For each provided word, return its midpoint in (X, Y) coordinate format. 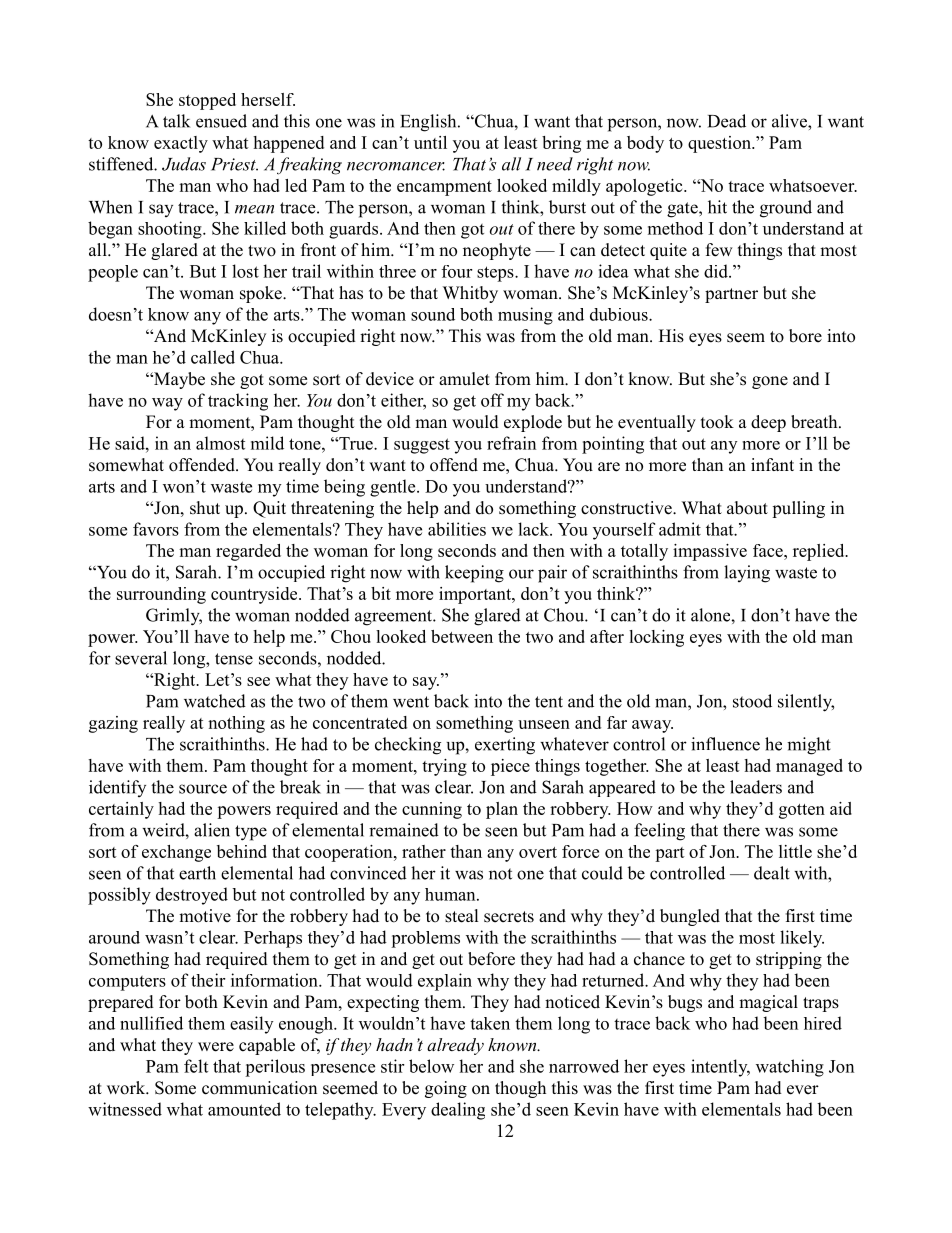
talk (176, 121)
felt (196, 1066)
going (446, 1089)
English (429, 123)
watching (790, 1068)
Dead (727, 121)
